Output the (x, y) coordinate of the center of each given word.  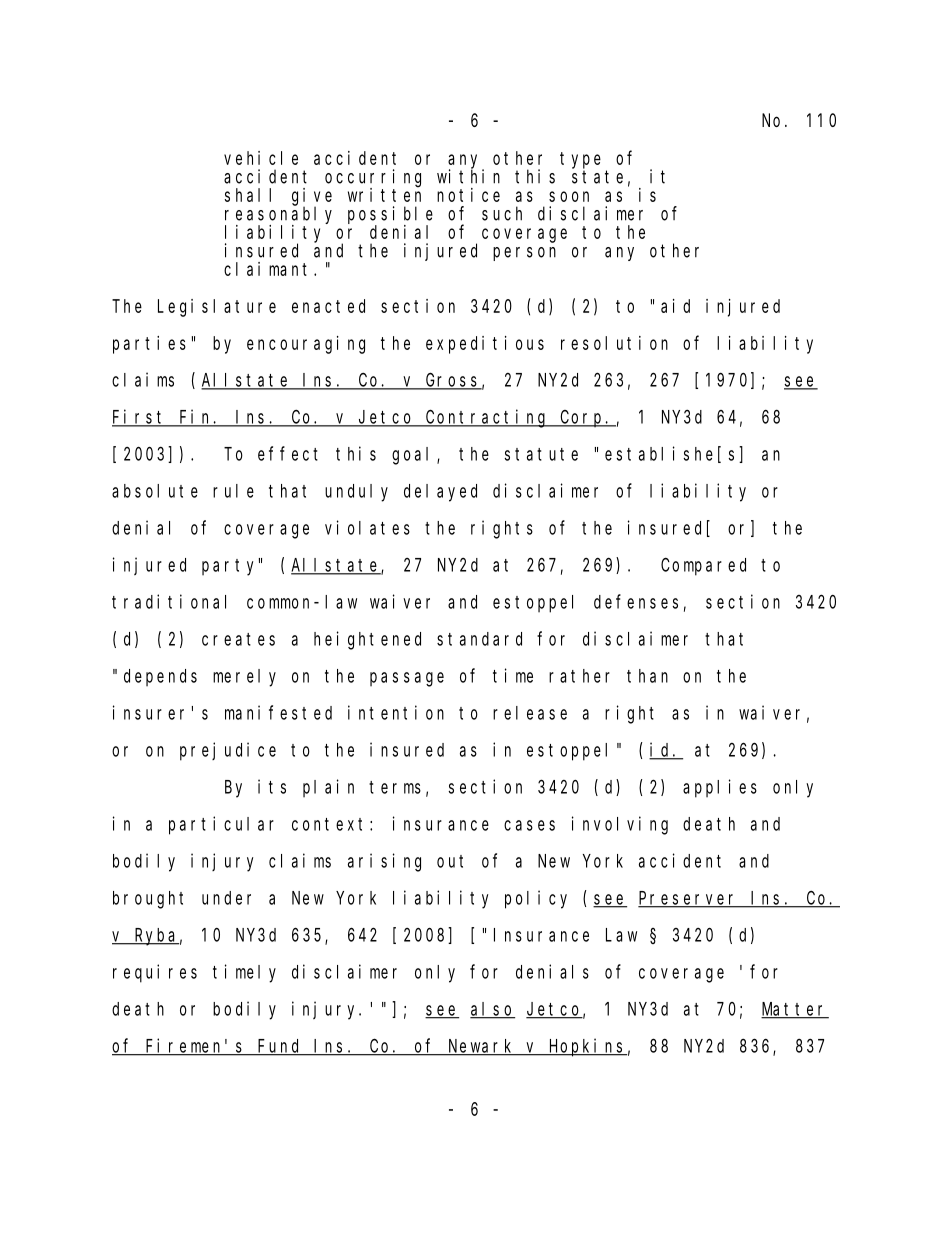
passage (407, 679)
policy (536, 899)
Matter (795, 1010)
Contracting (487, 418)
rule (233, 491)
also (492, 1010)
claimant (269, 269)
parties (149, 345)
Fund (280, 1047)
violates (367, 527)
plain (328, 788)
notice (468, 195)
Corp (582, 418)
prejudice (228, 751)
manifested (278, 712)
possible (390, 216)
